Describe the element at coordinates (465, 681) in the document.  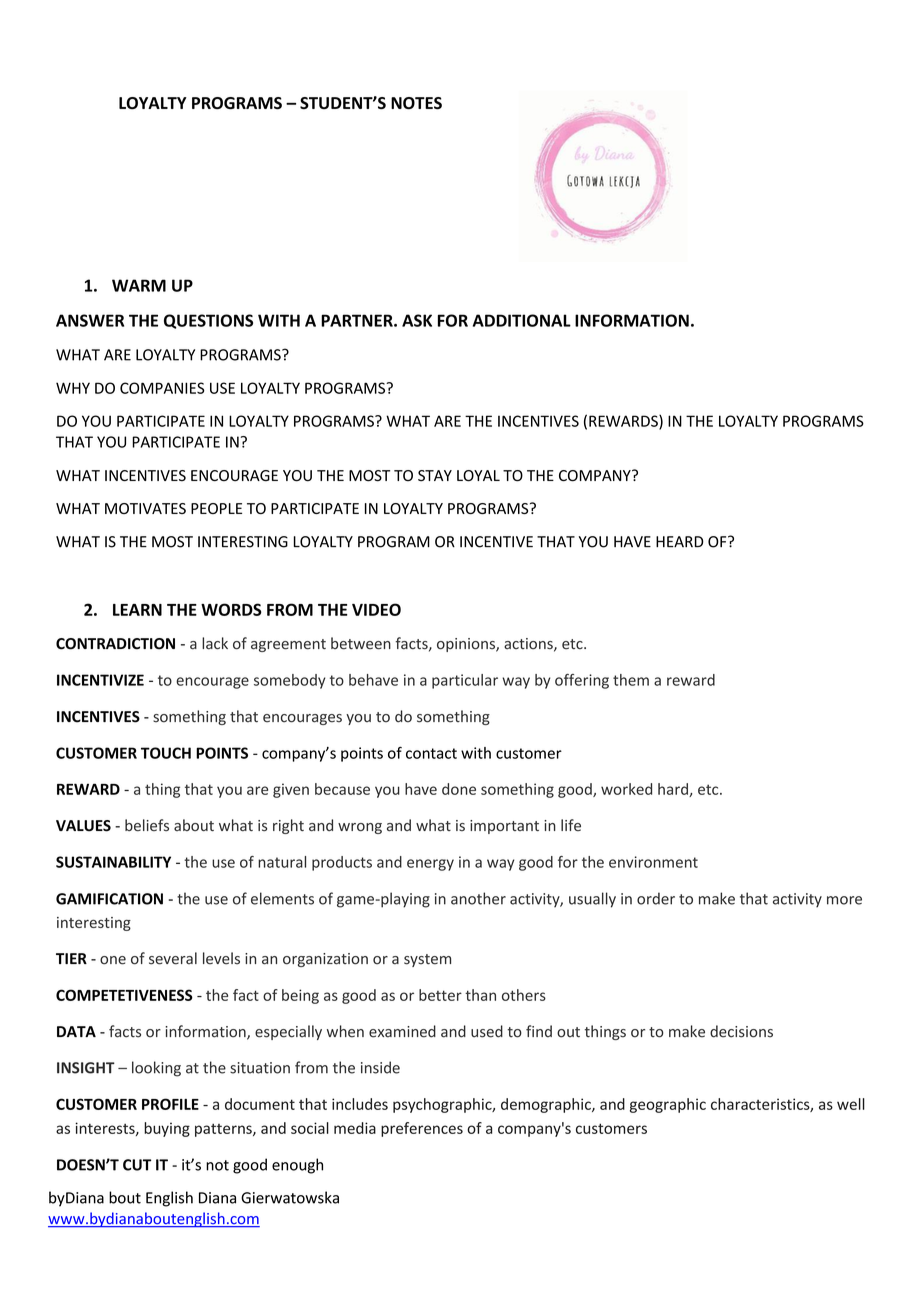
I see `particular` at that location.
